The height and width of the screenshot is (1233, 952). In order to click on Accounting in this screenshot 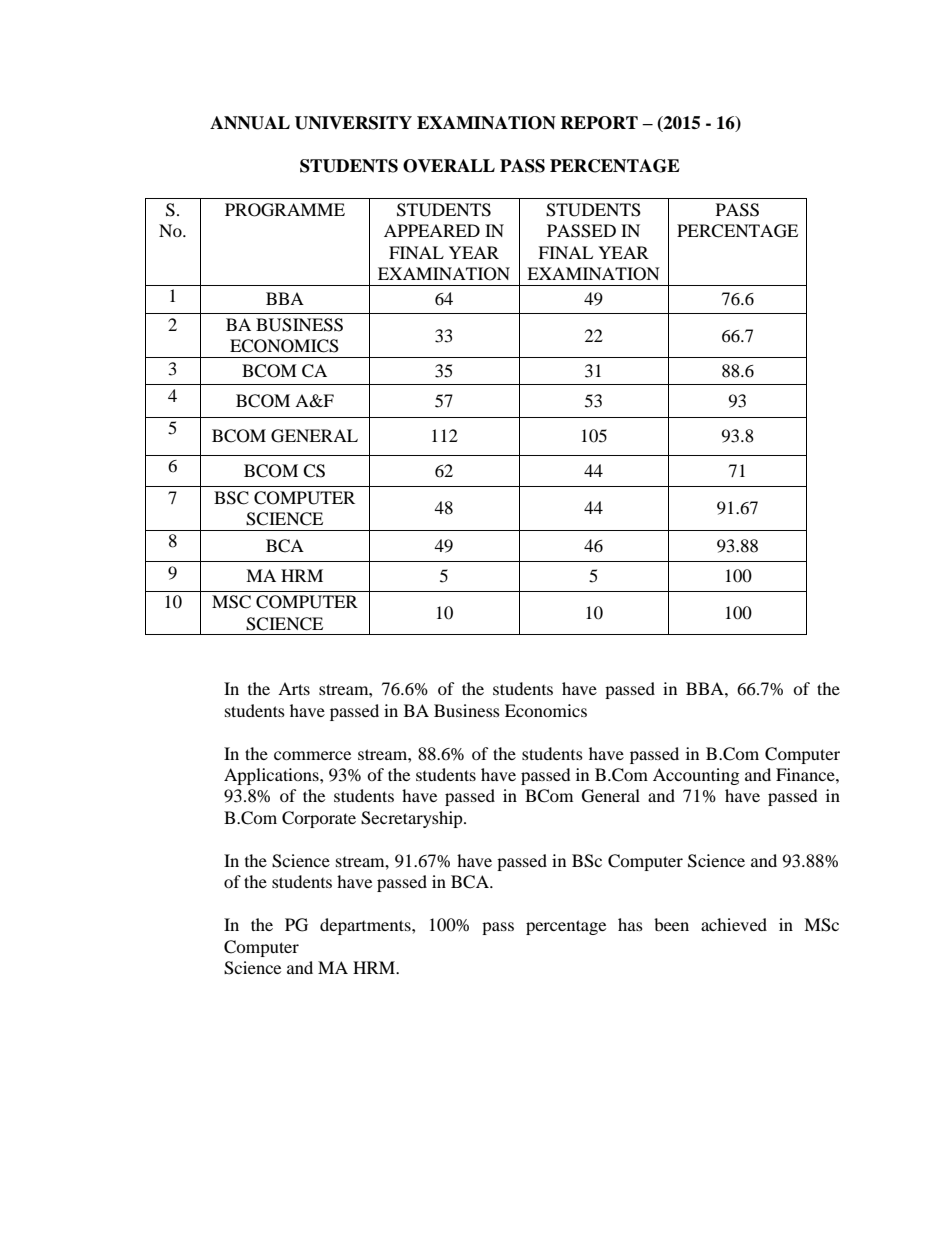, I will do `click(696, 776)`.
